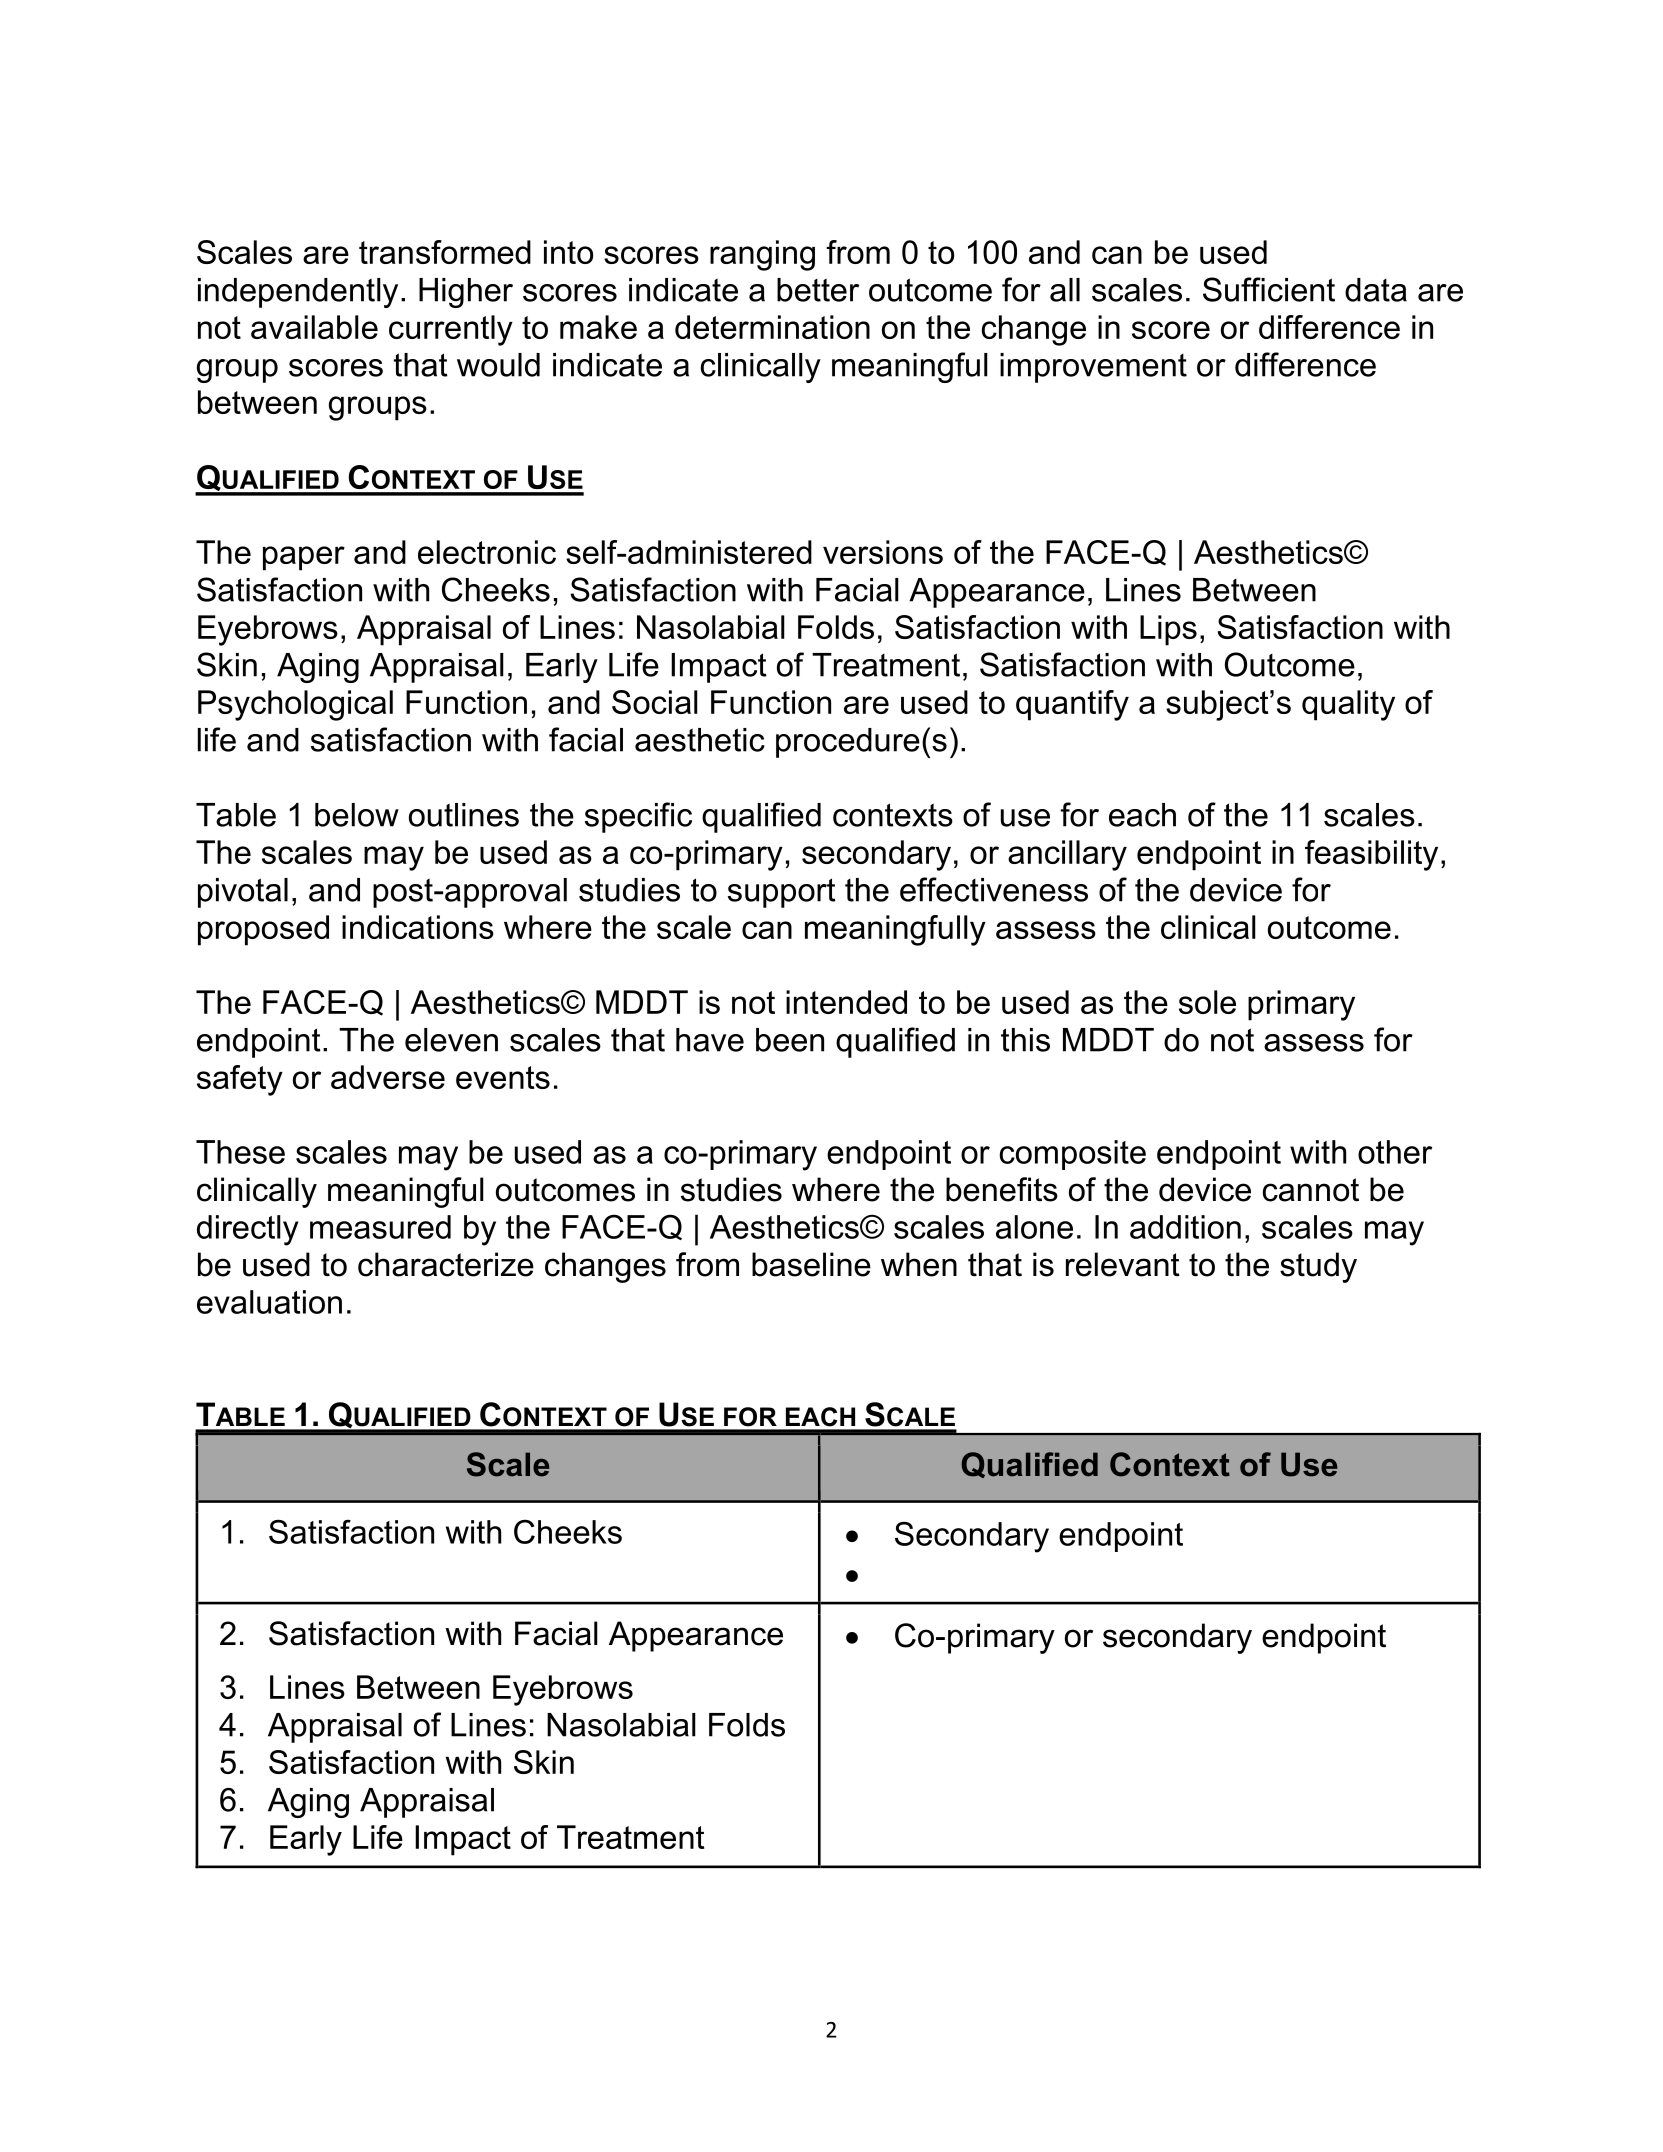 The height and width of the document is (2152, 1663). I want to click on paper, so click(304, 558).
